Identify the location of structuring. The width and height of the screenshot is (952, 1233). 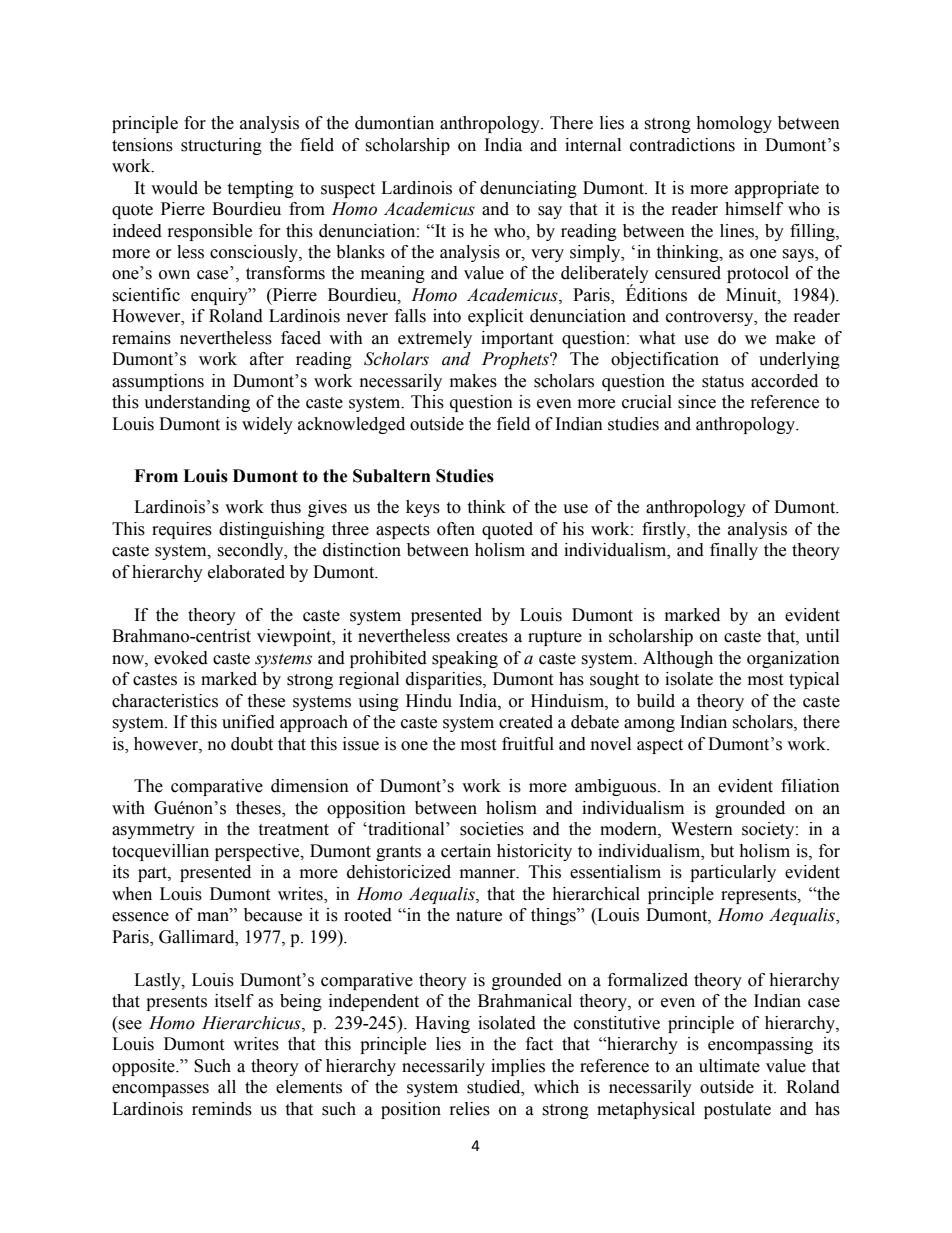
(221, 146).
